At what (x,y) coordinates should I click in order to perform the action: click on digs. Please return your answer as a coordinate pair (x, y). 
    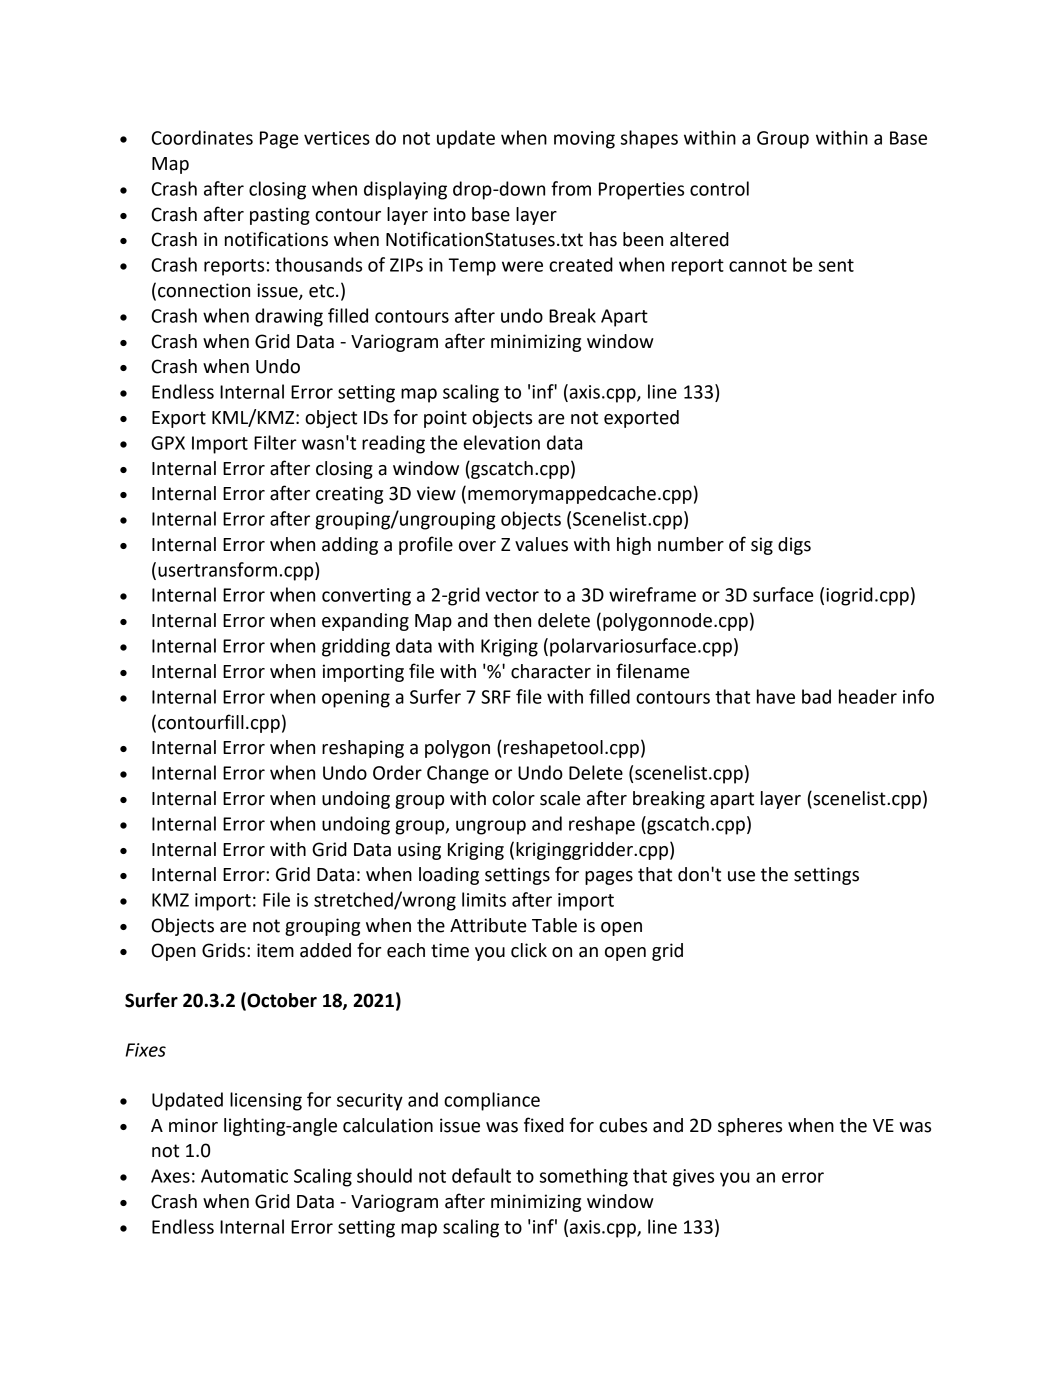
    Looking at the image, I should click on (794, 546).
